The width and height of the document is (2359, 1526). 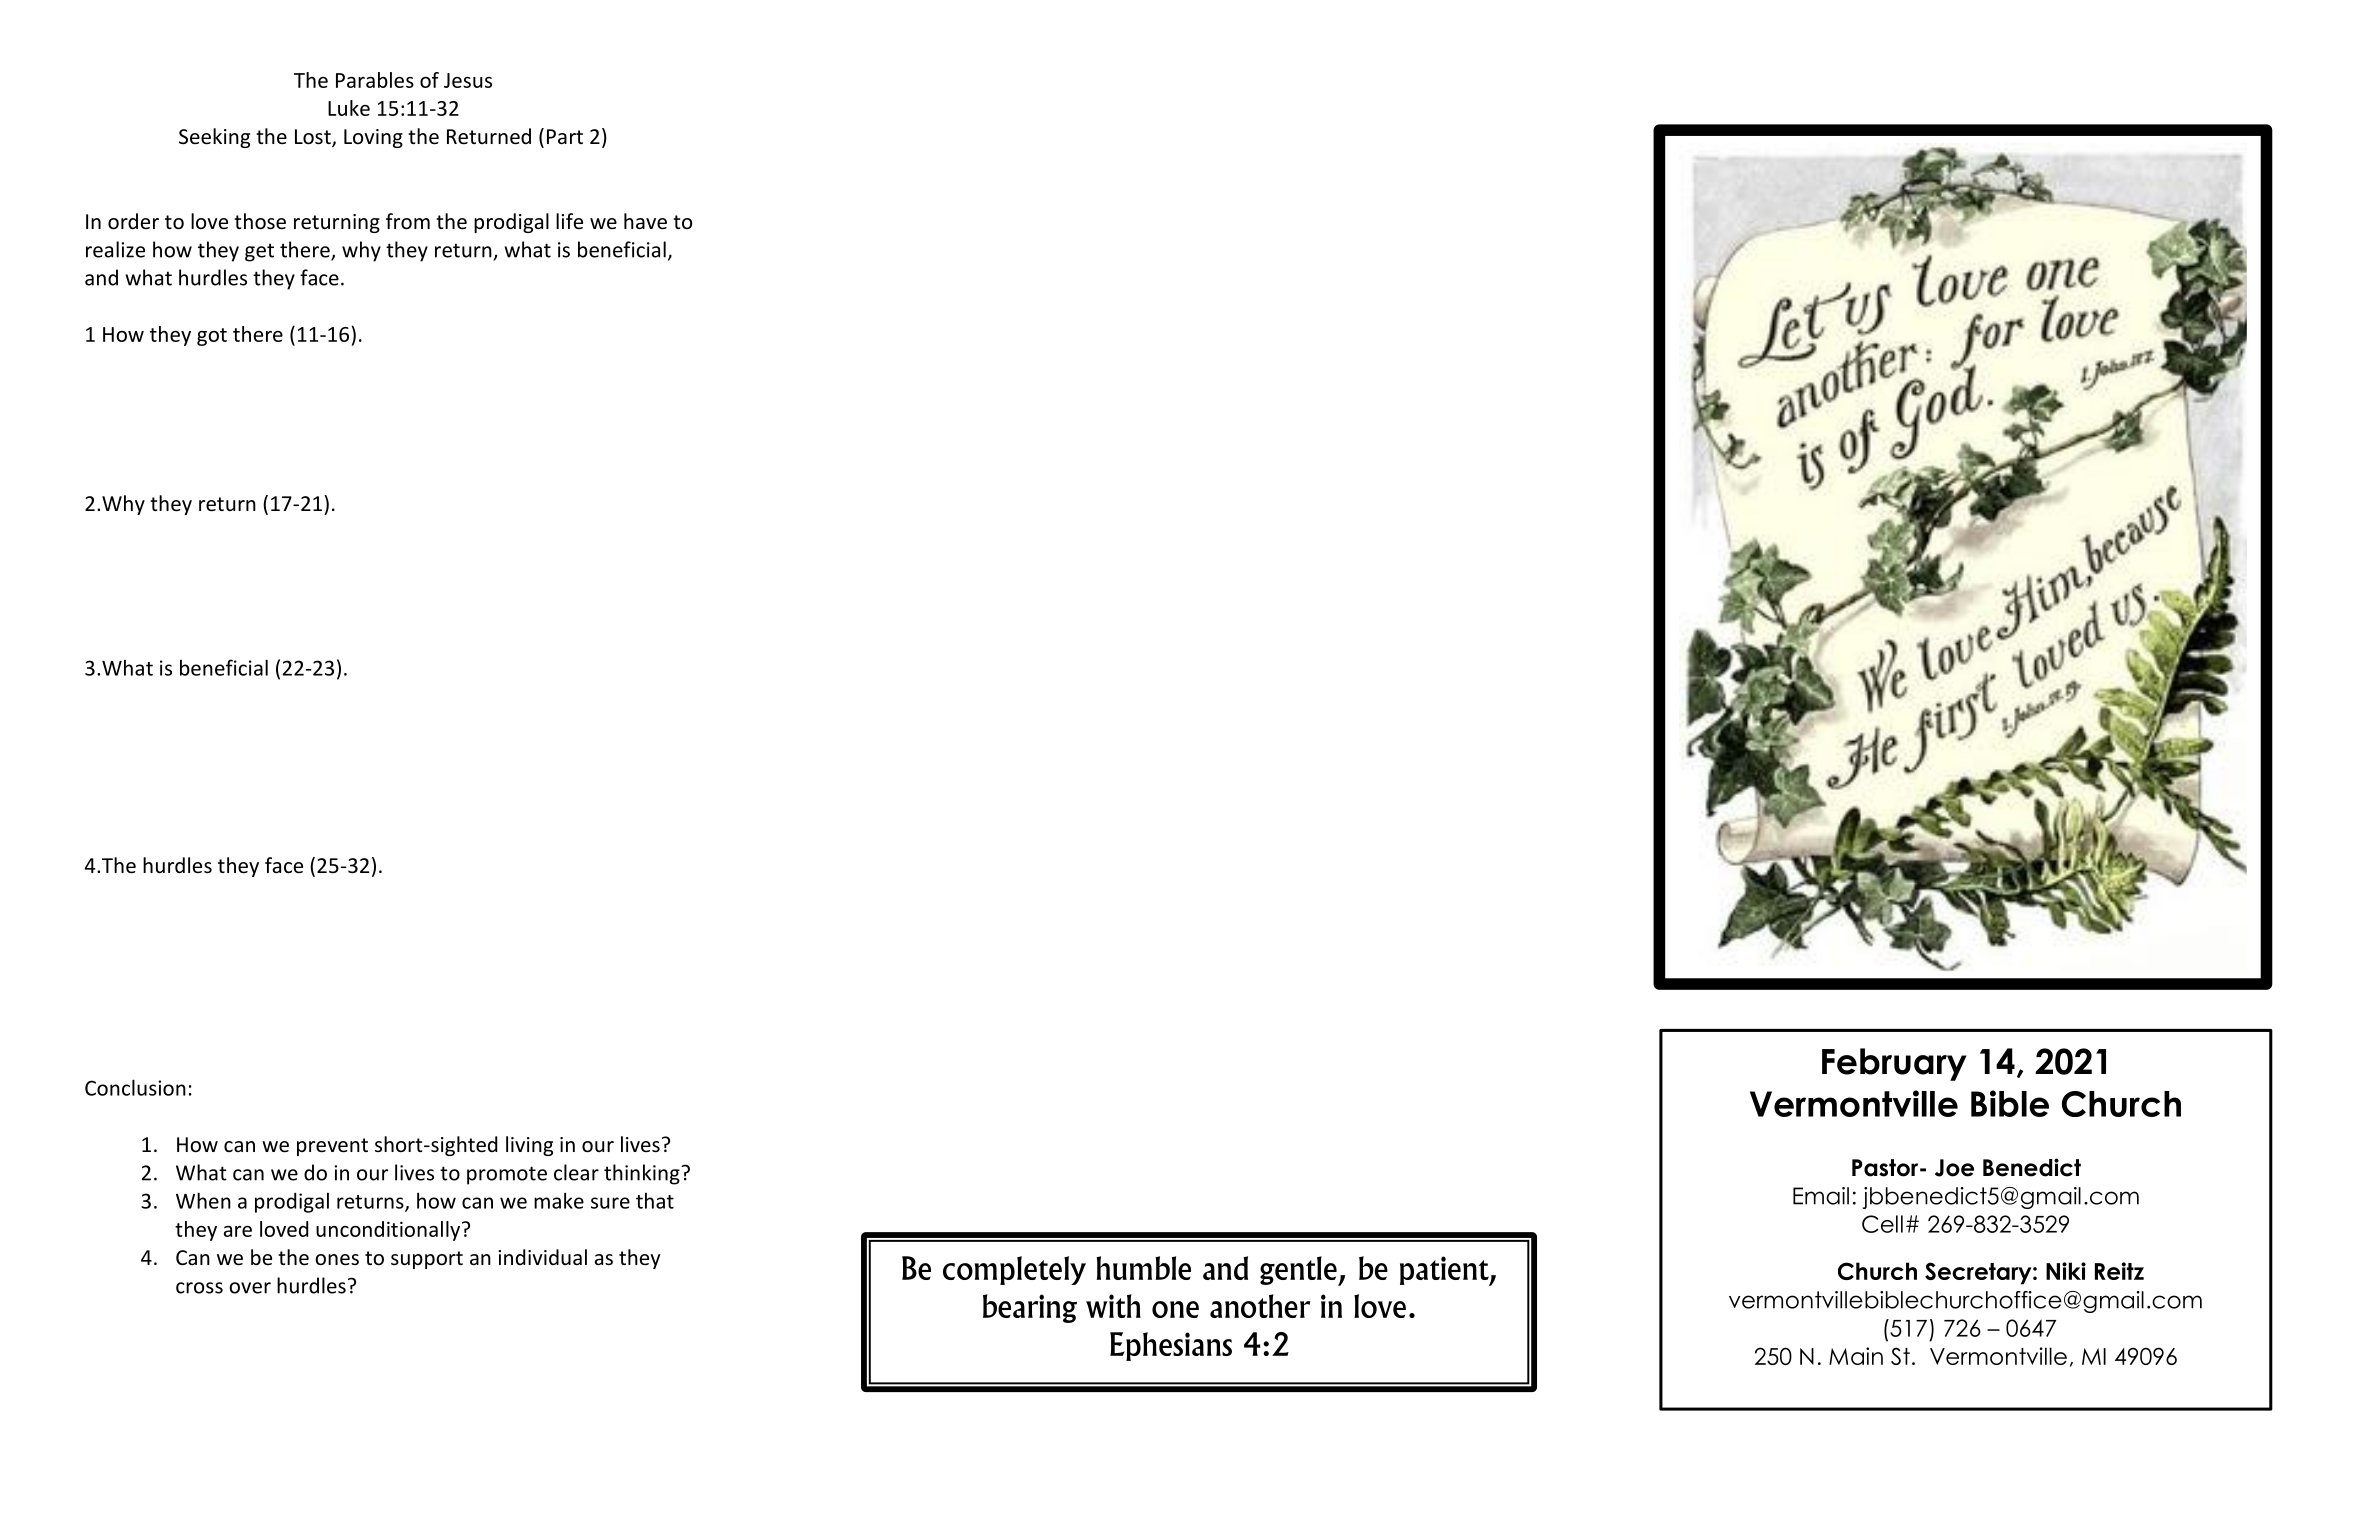 I want to click on thinking, so click(x=643, y=1174).
